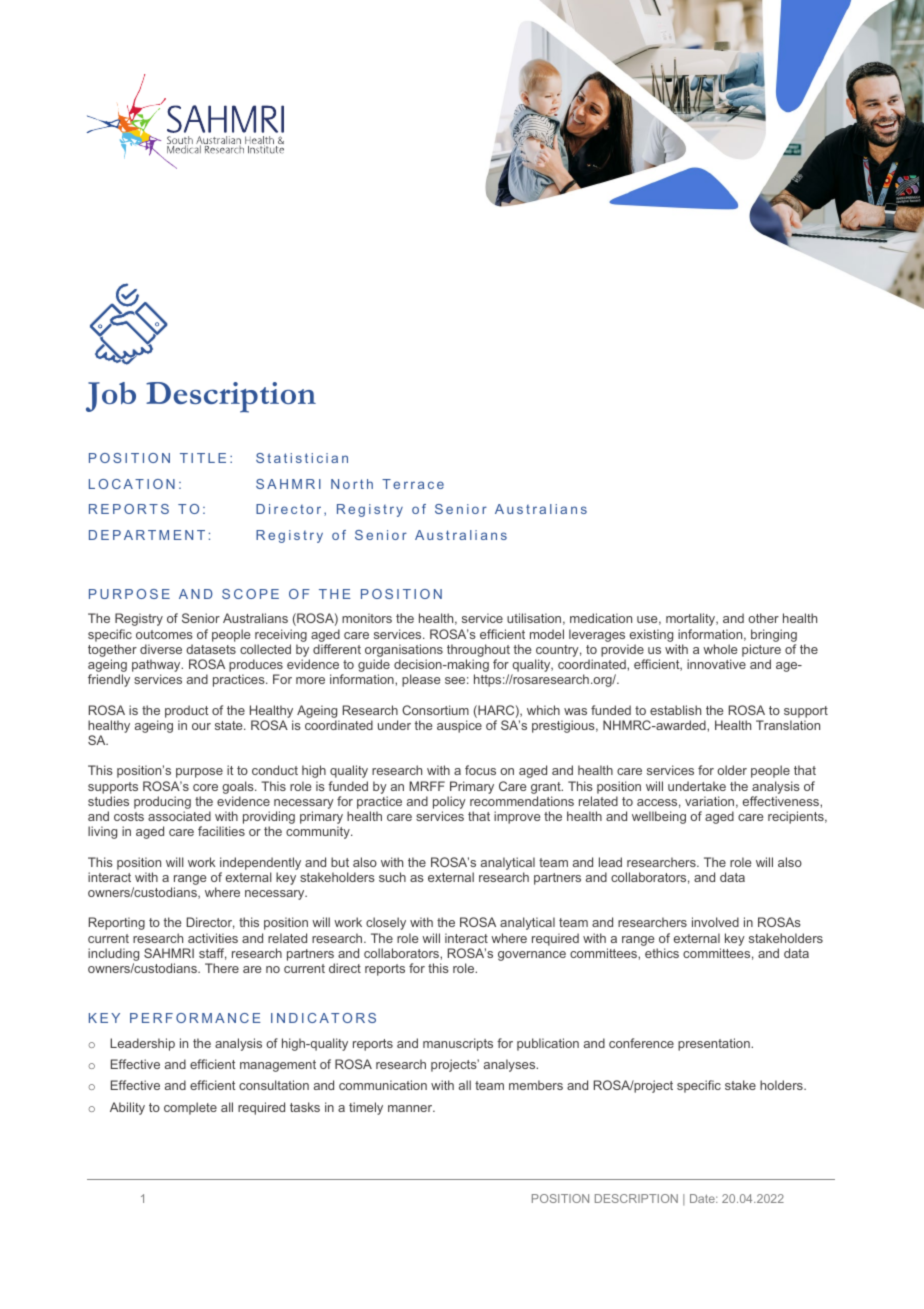 The height and width of the image is (1309, 924). What do you see at coordinates (413, 484) in the image?
I see `Terrace` at bounding box center [413, 484].
